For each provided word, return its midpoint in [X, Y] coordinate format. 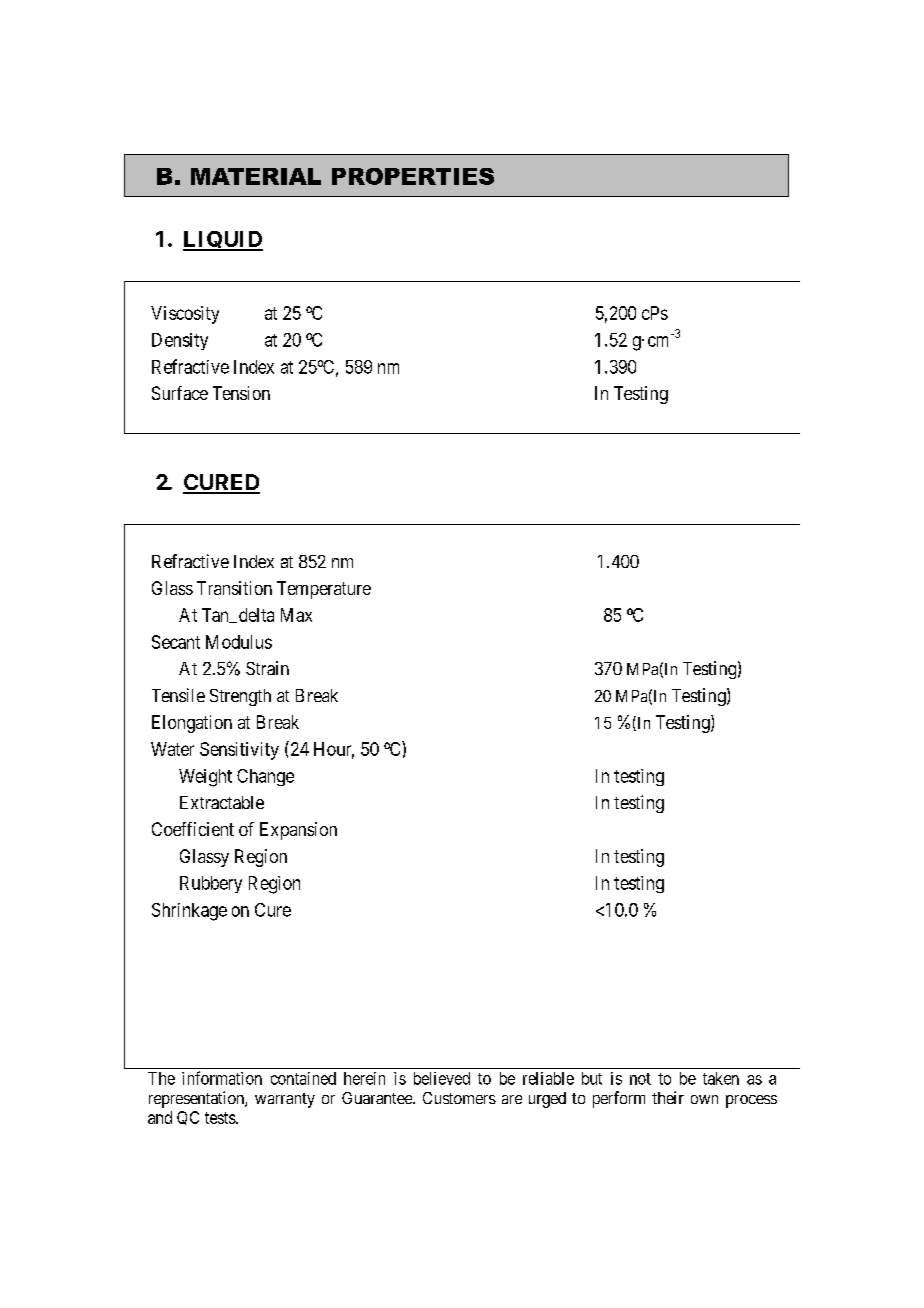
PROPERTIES [413, 176]
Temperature [324, 590]
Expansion [298, 831]
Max [296, 615]
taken [721, 1078]
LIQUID [223, 241]
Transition [234, 588]
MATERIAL [256, 176]
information [222, 1078]
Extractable [222, 802]
